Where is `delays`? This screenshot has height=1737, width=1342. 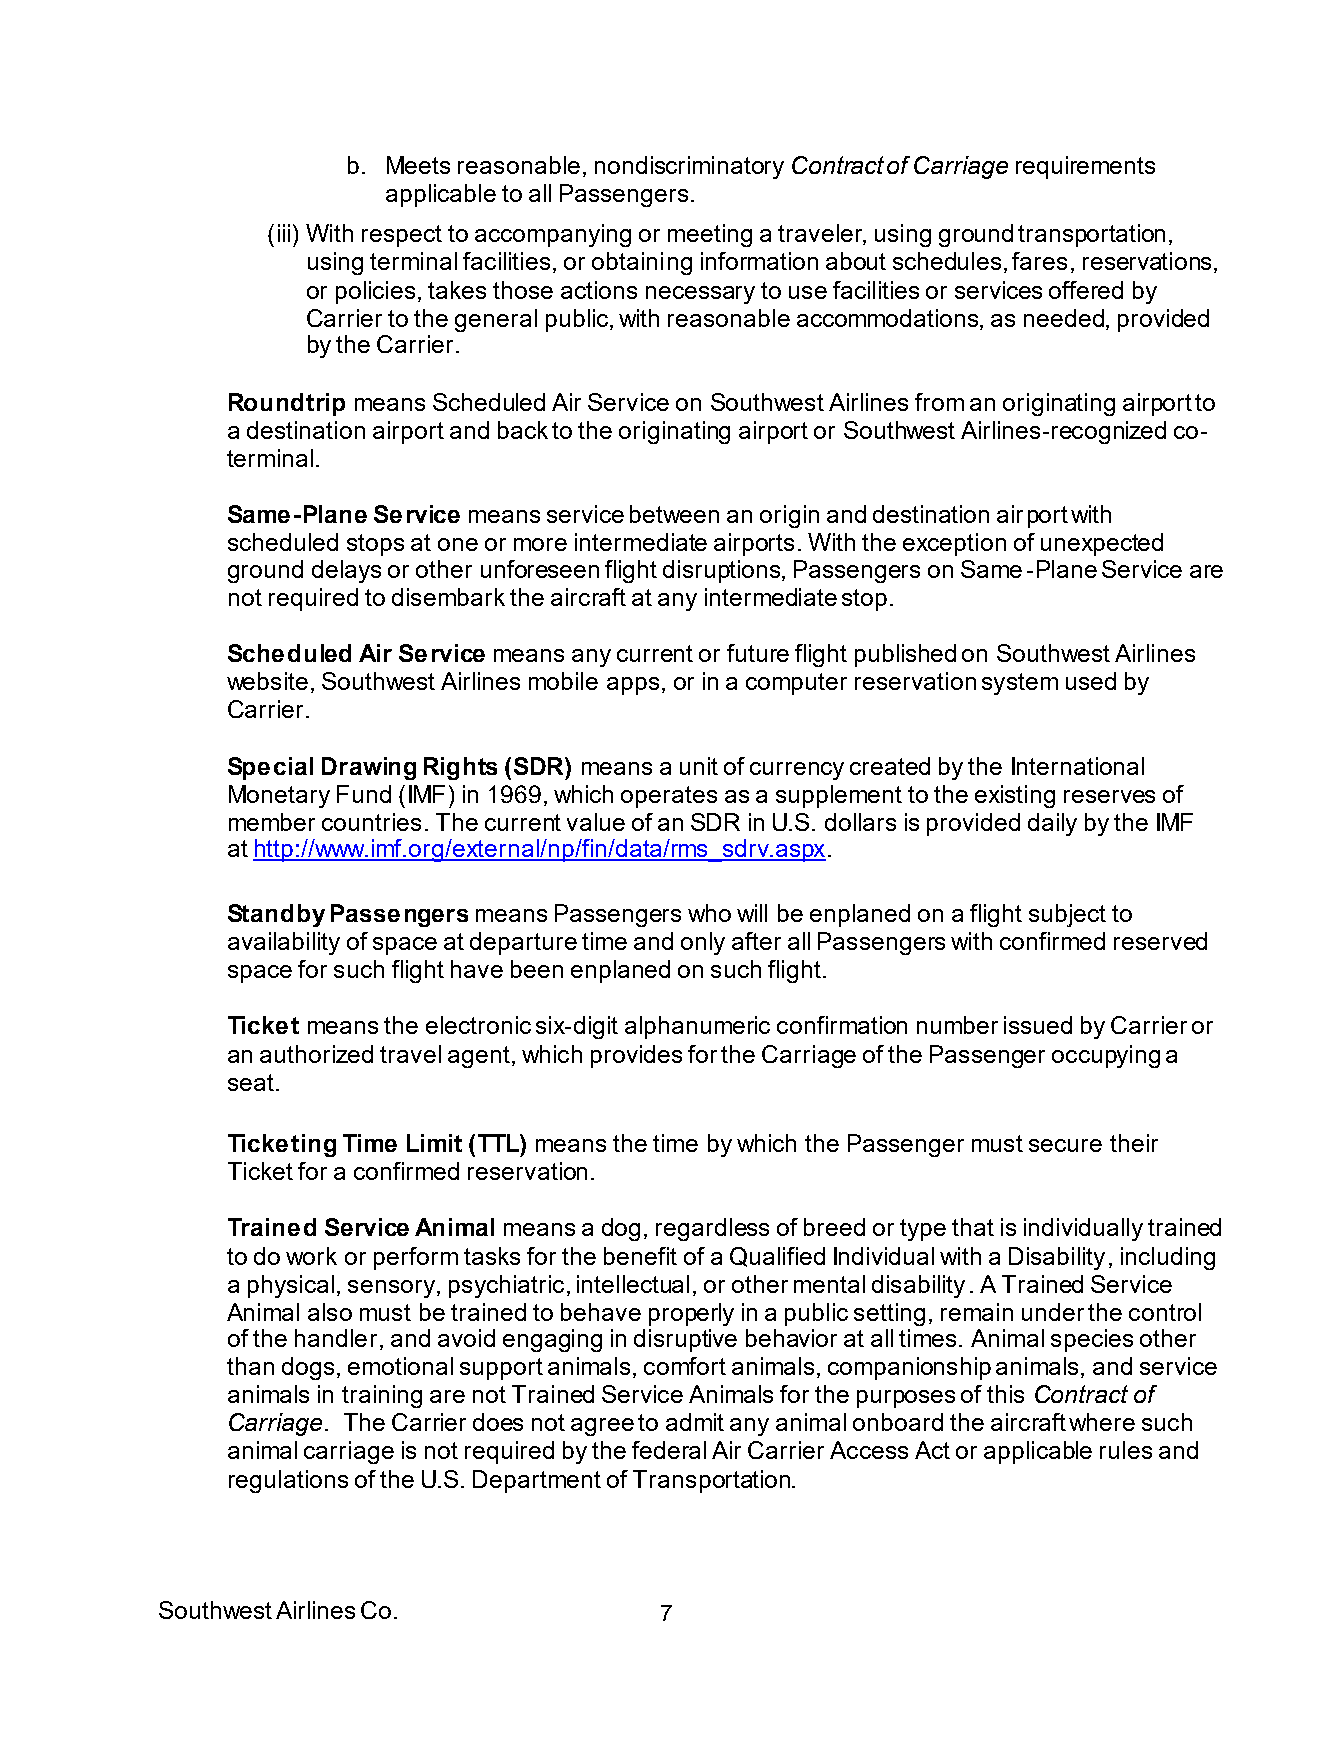
delays is located at coordinates (346, 571).
